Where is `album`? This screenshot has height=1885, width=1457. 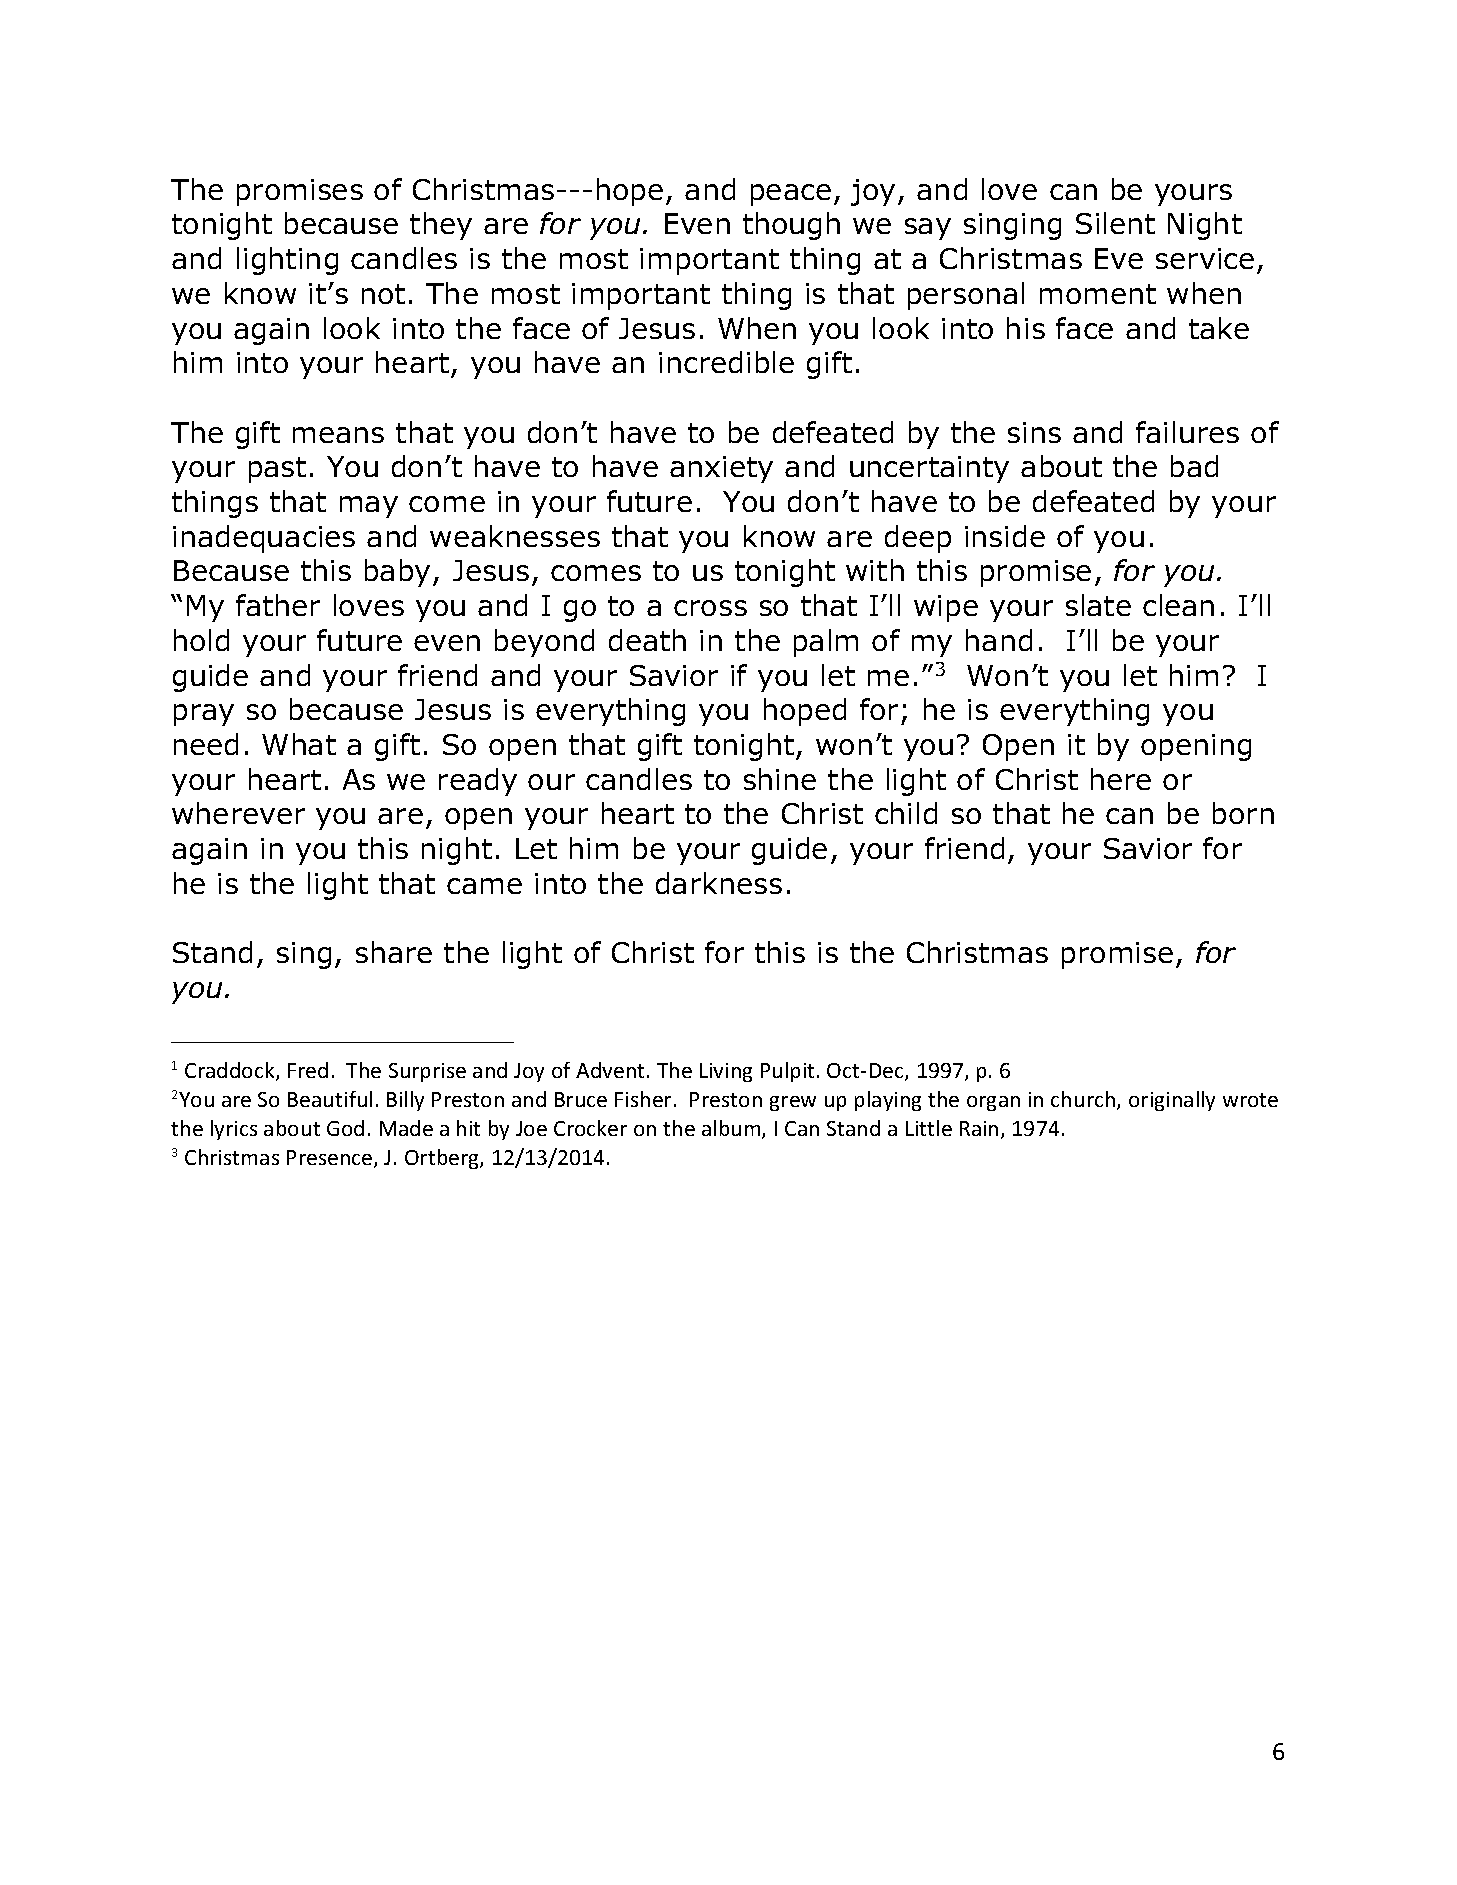 album is located at coordinates (732, 1129).
